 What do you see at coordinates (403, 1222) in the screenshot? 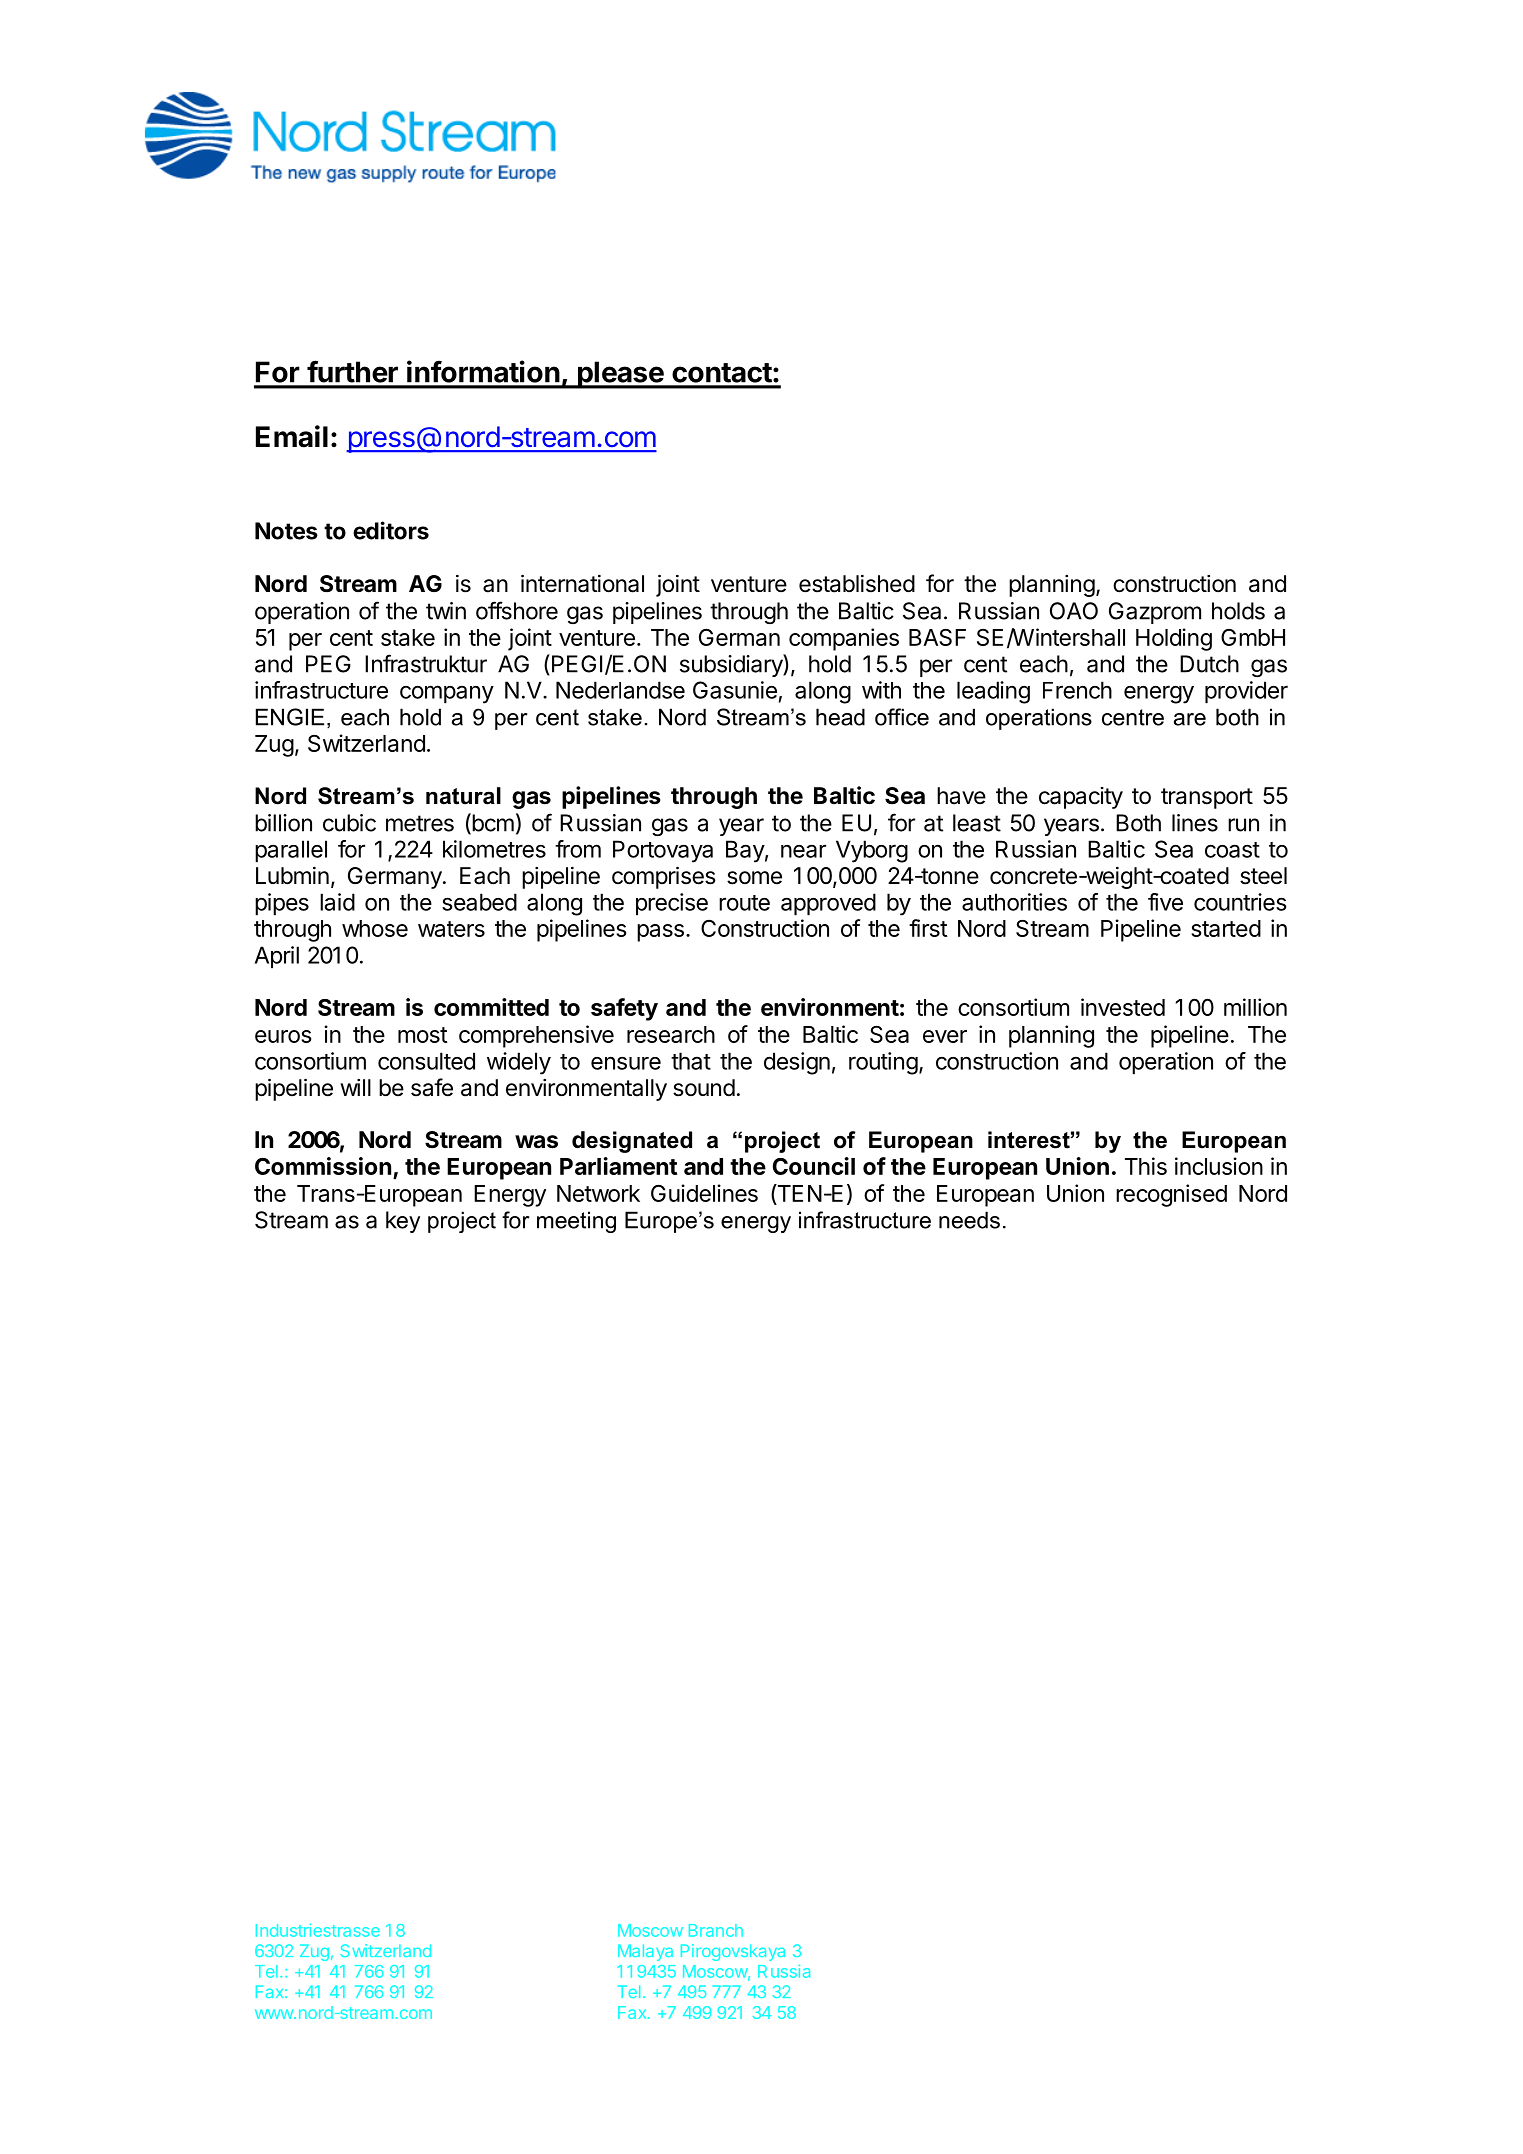
I see `key` at bounding box center [403, 1222].
